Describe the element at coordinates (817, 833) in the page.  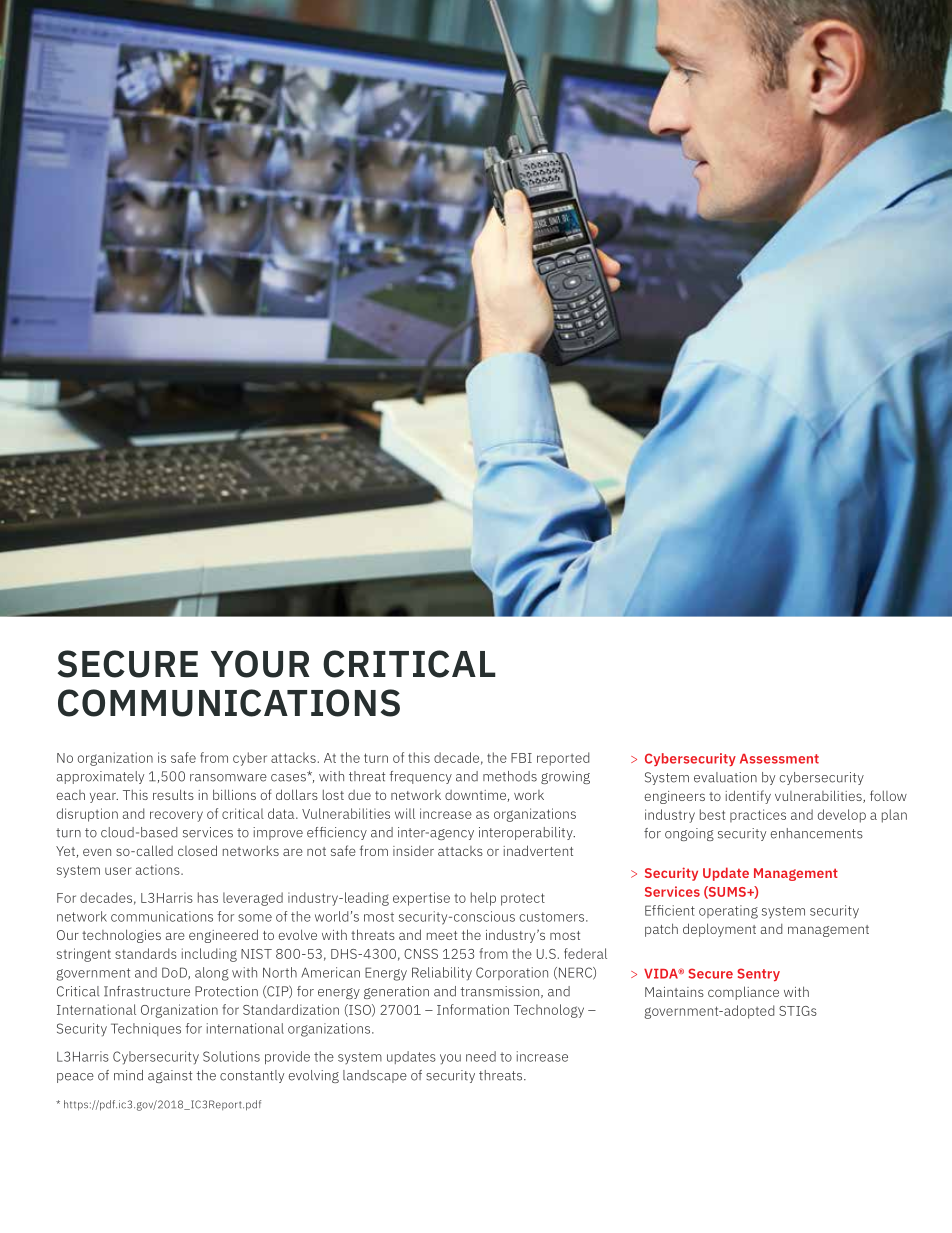
I see `enhancements` at that location.
